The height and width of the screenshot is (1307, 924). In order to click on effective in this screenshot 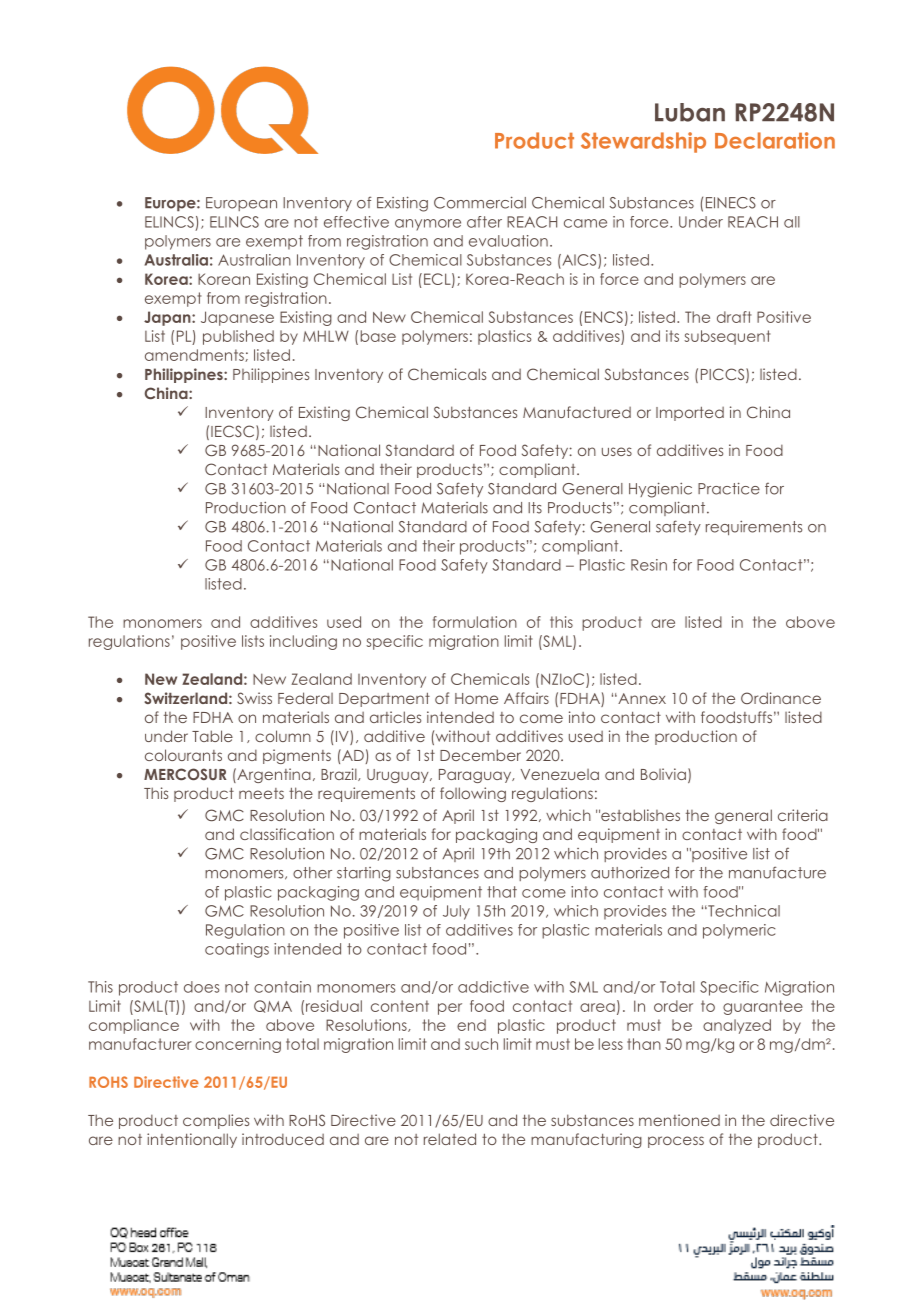, I will do `click(356, 222)`.
